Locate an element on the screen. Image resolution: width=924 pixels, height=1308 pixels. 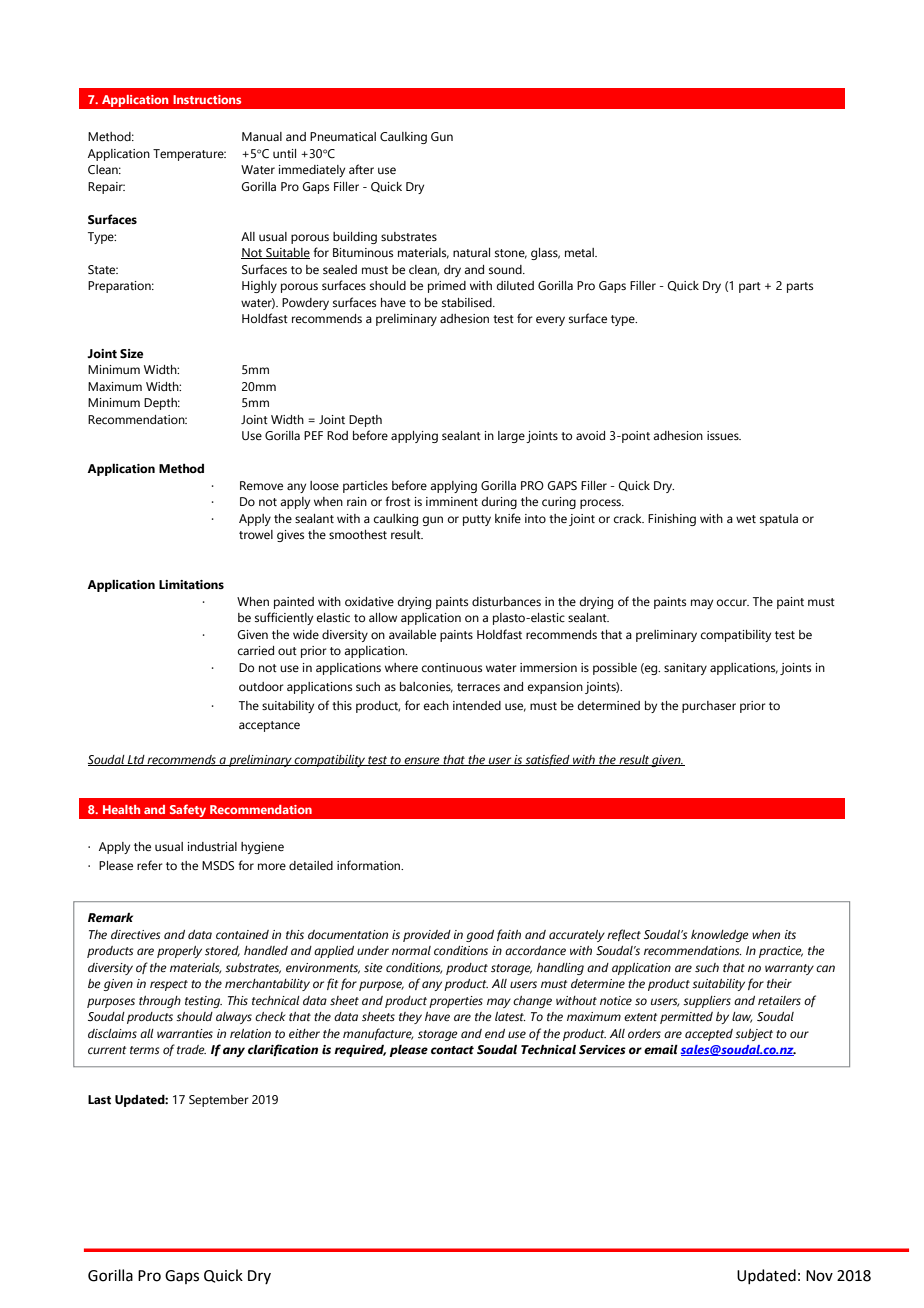
outdoor is located at coordinates (261, 686).
